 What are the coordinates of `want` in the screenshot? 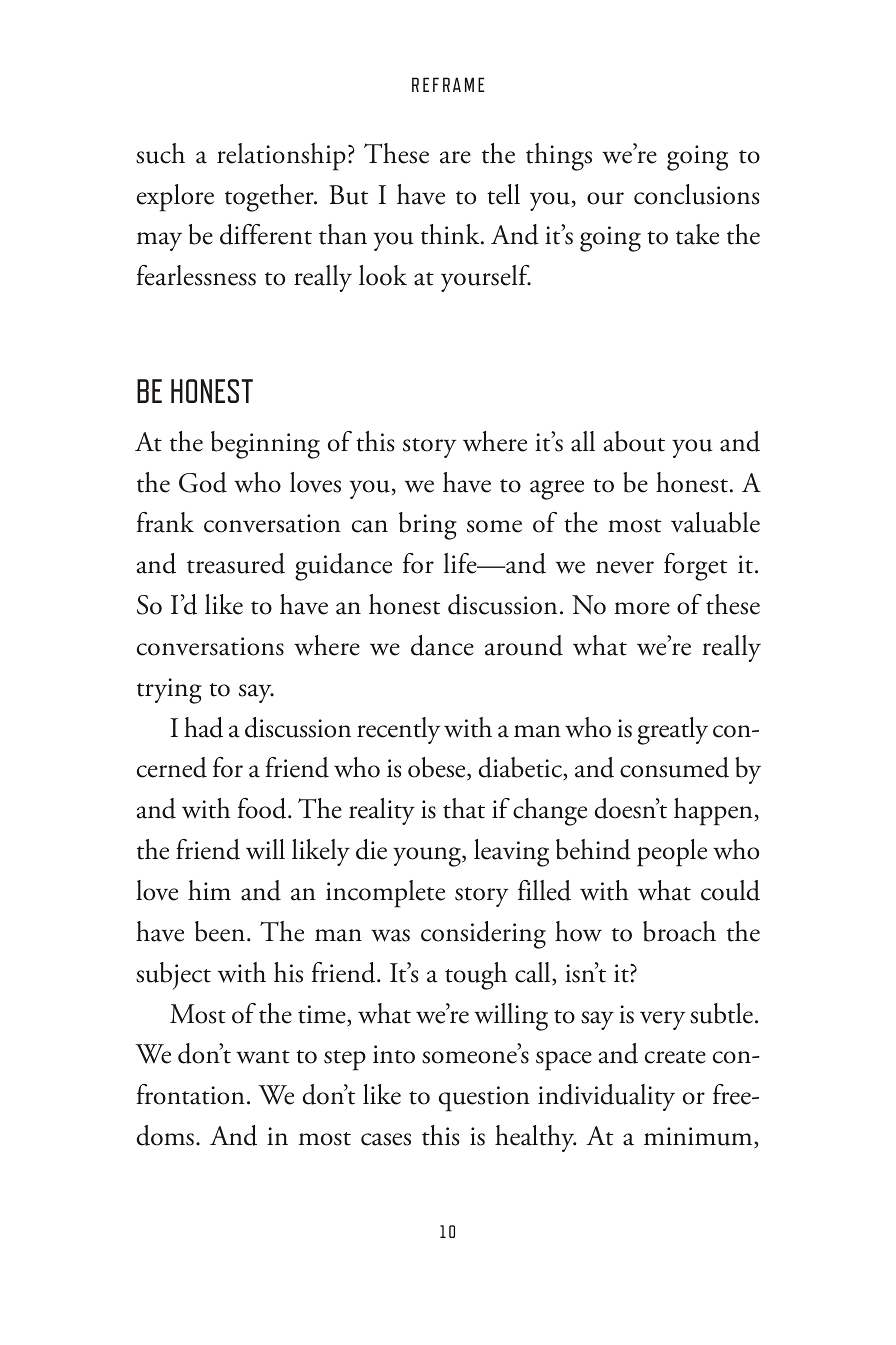 It's located at (263, 1057).
